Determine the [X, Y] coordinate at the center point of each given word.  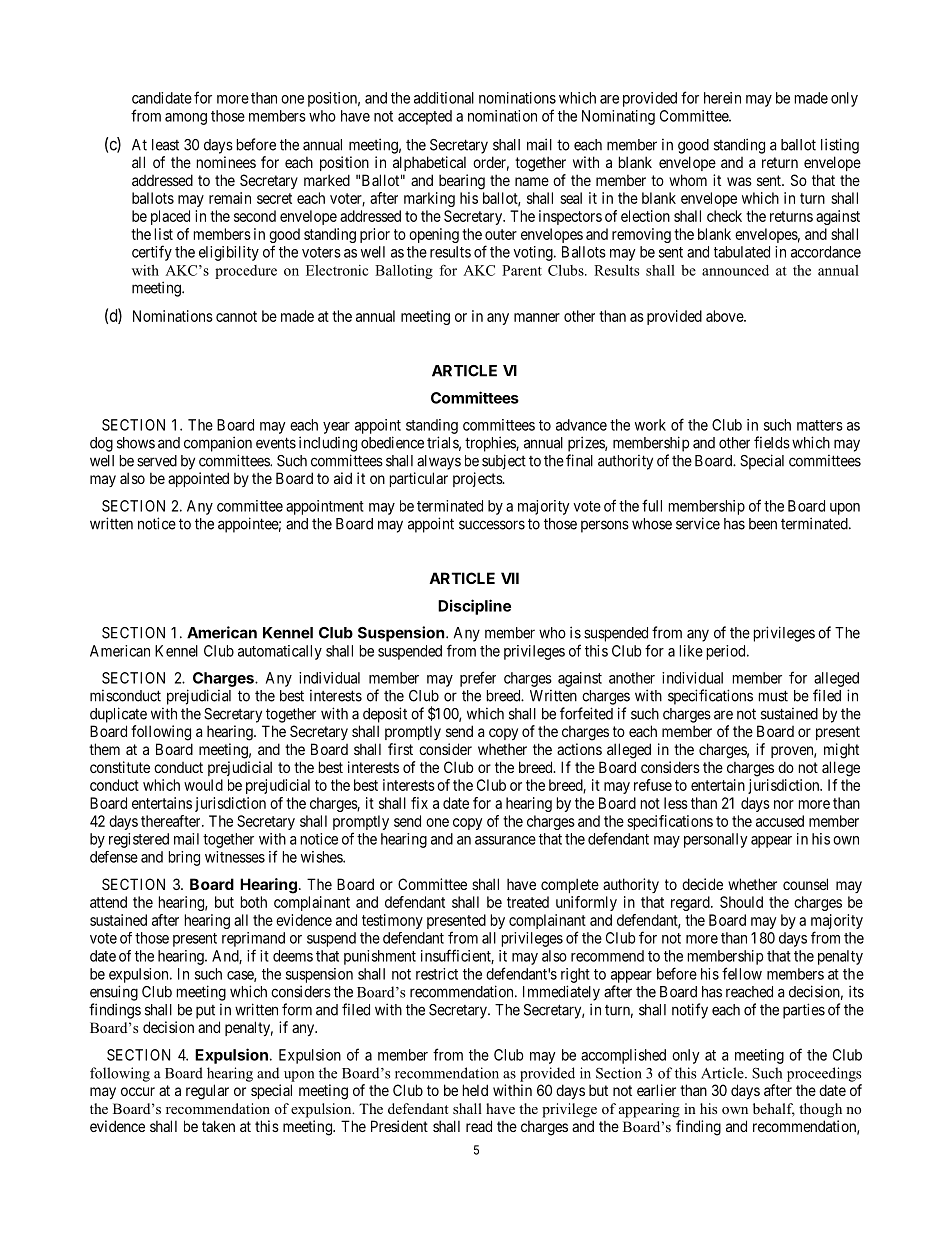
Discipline [474, 607]
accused [780, 821]
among [186, 119]
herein [722, 98]
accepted [425, 117]
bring [184, 858]
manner [537, 317]
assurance [505, 840]
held [475, 1090]
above [725, 316]
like [691, 651]
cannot [236, 316]
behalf [774, 1110]
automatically [280, 652]
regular [207, 1092]
